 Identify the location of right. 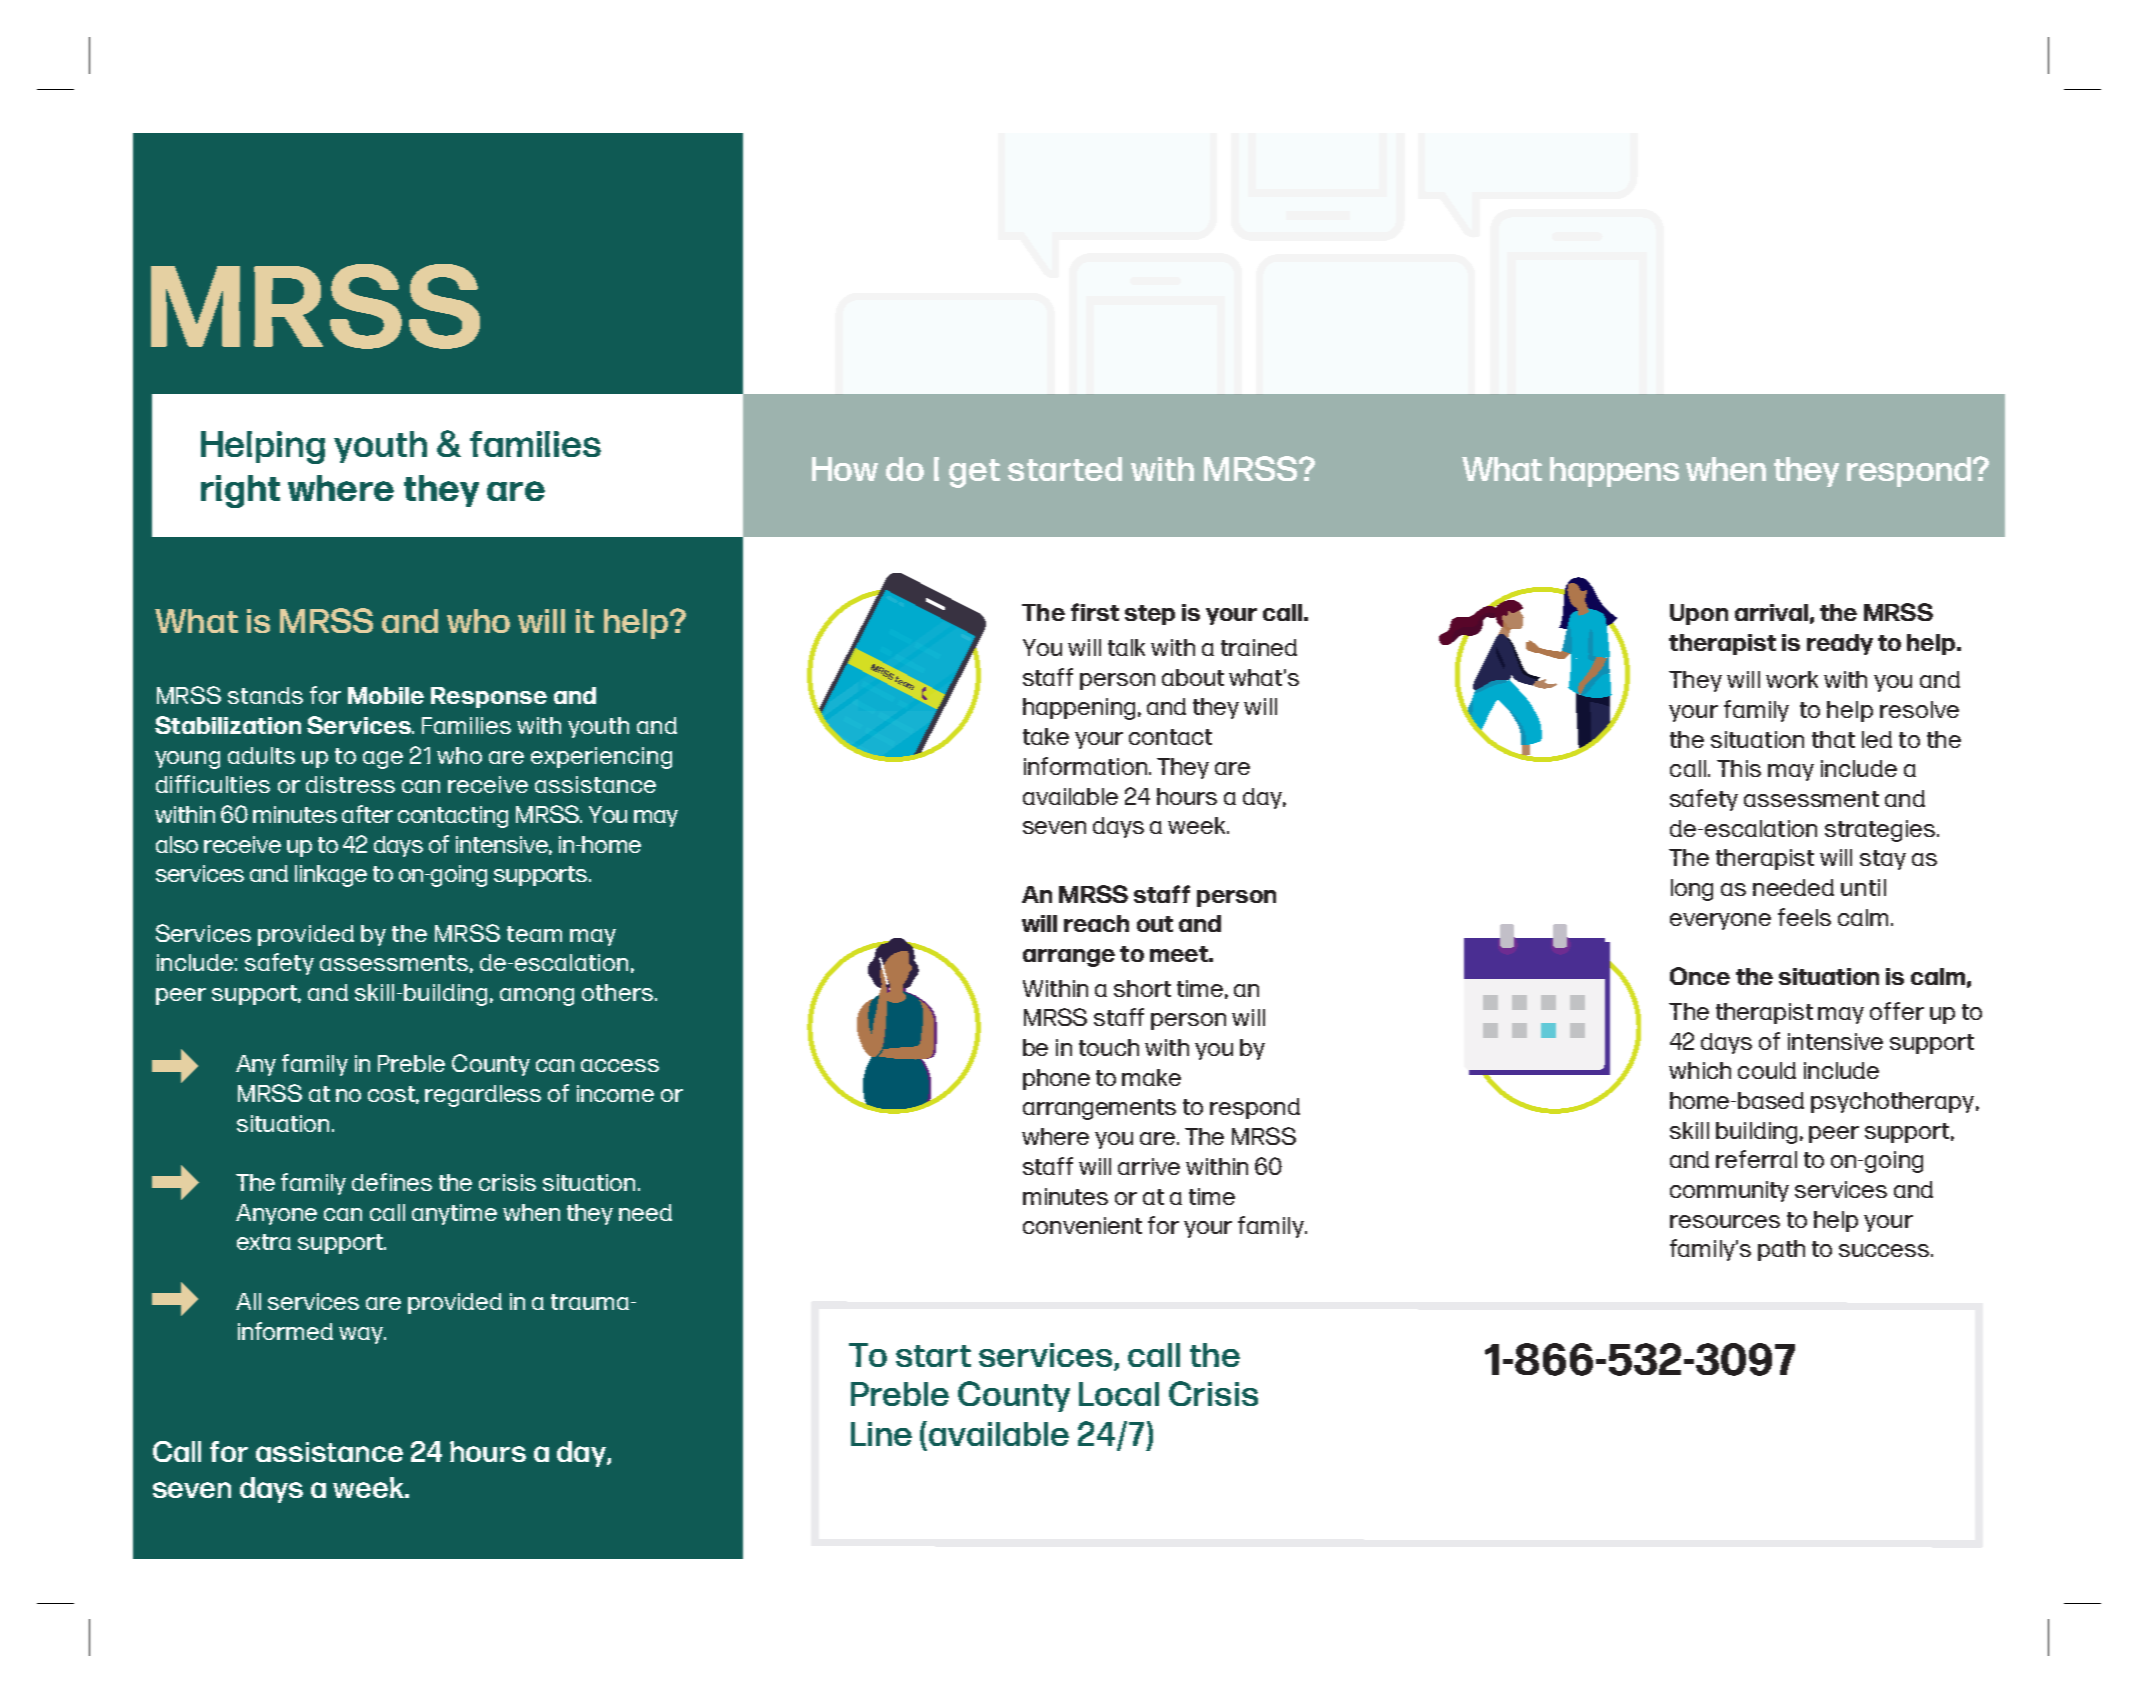
(240, 491).
